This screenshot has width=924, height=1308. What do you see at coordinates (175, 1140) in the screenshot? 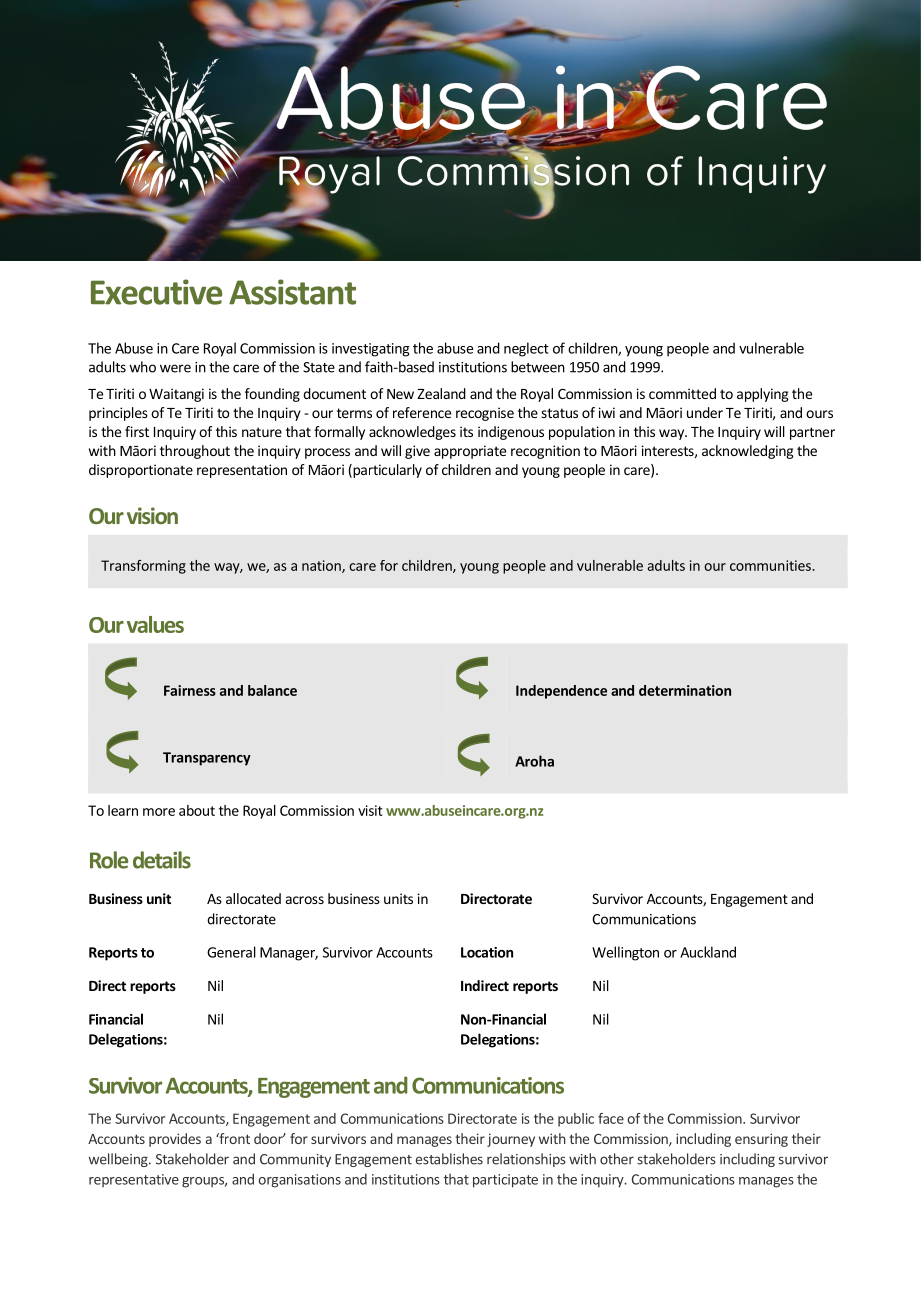
I see `provides` at bounding box center [175, 1140].
